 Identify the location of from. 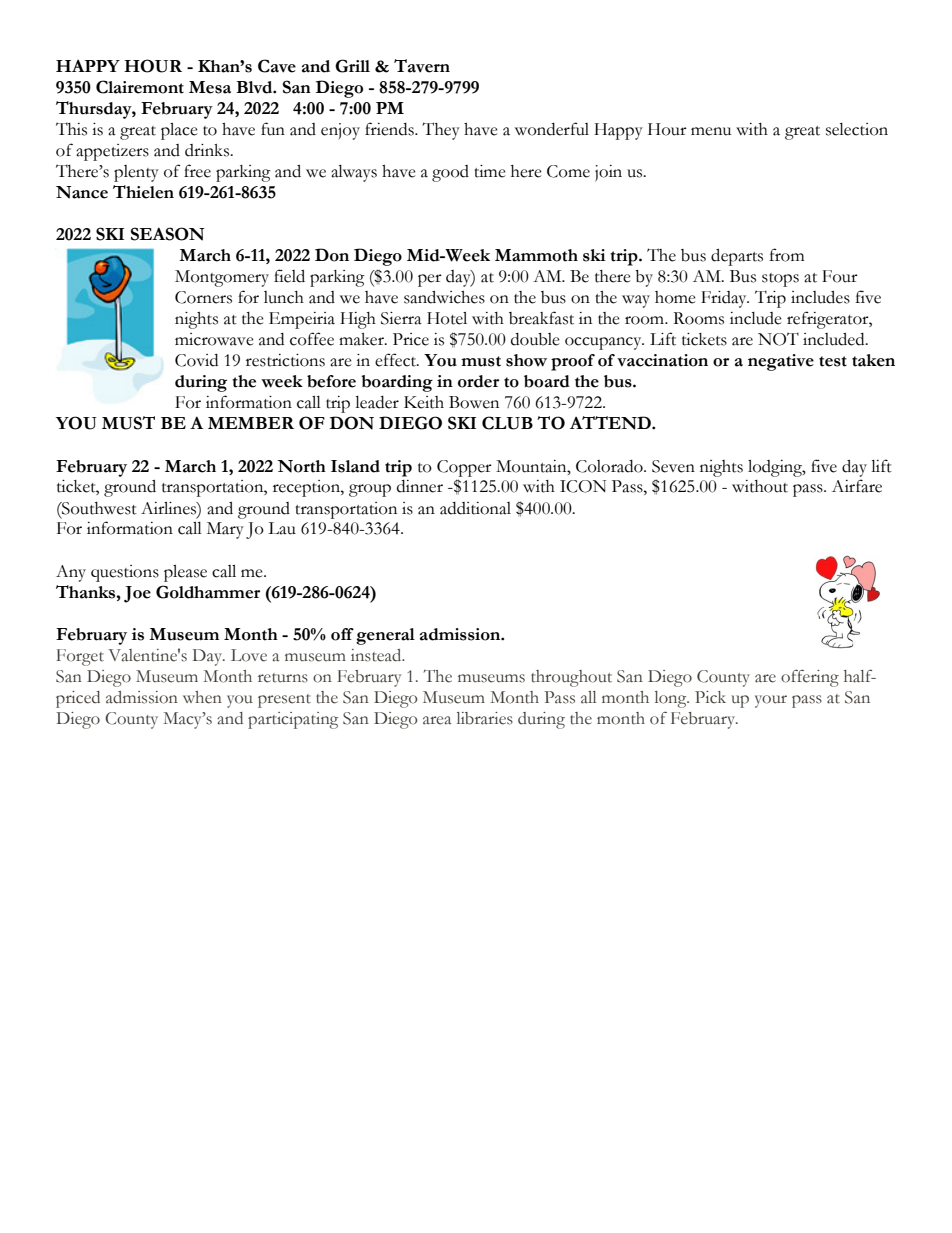
(787, 255).
